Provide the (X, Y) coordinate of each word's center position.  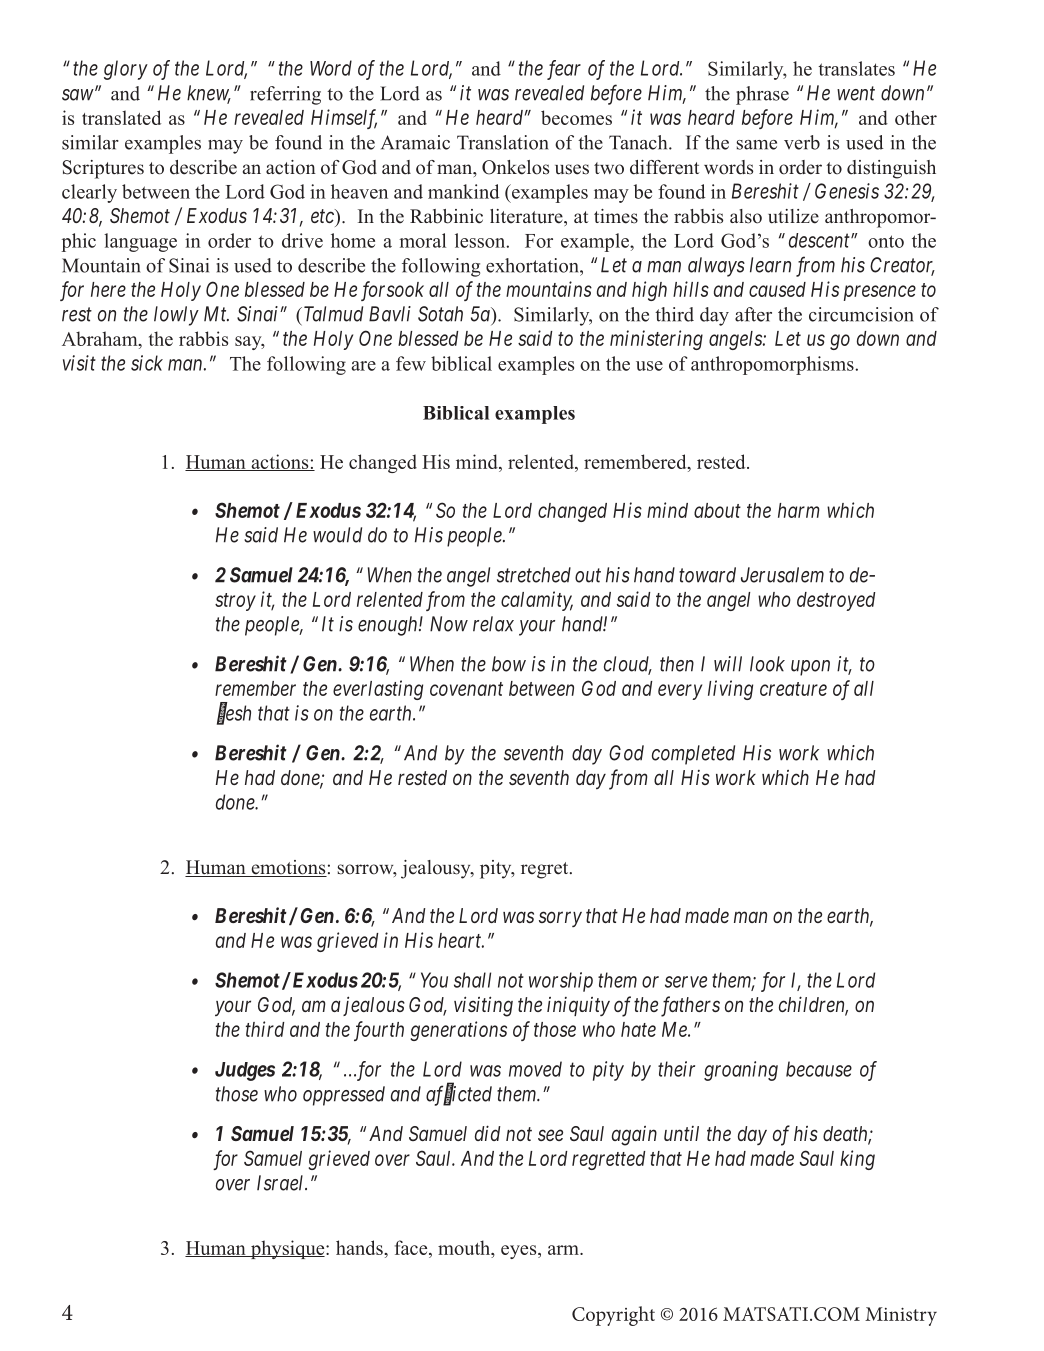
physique (287, 1249)
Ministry (901, 1316)
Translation (503, 142)
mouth (465, 1247)
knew (209, 94)
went (856, 94)
